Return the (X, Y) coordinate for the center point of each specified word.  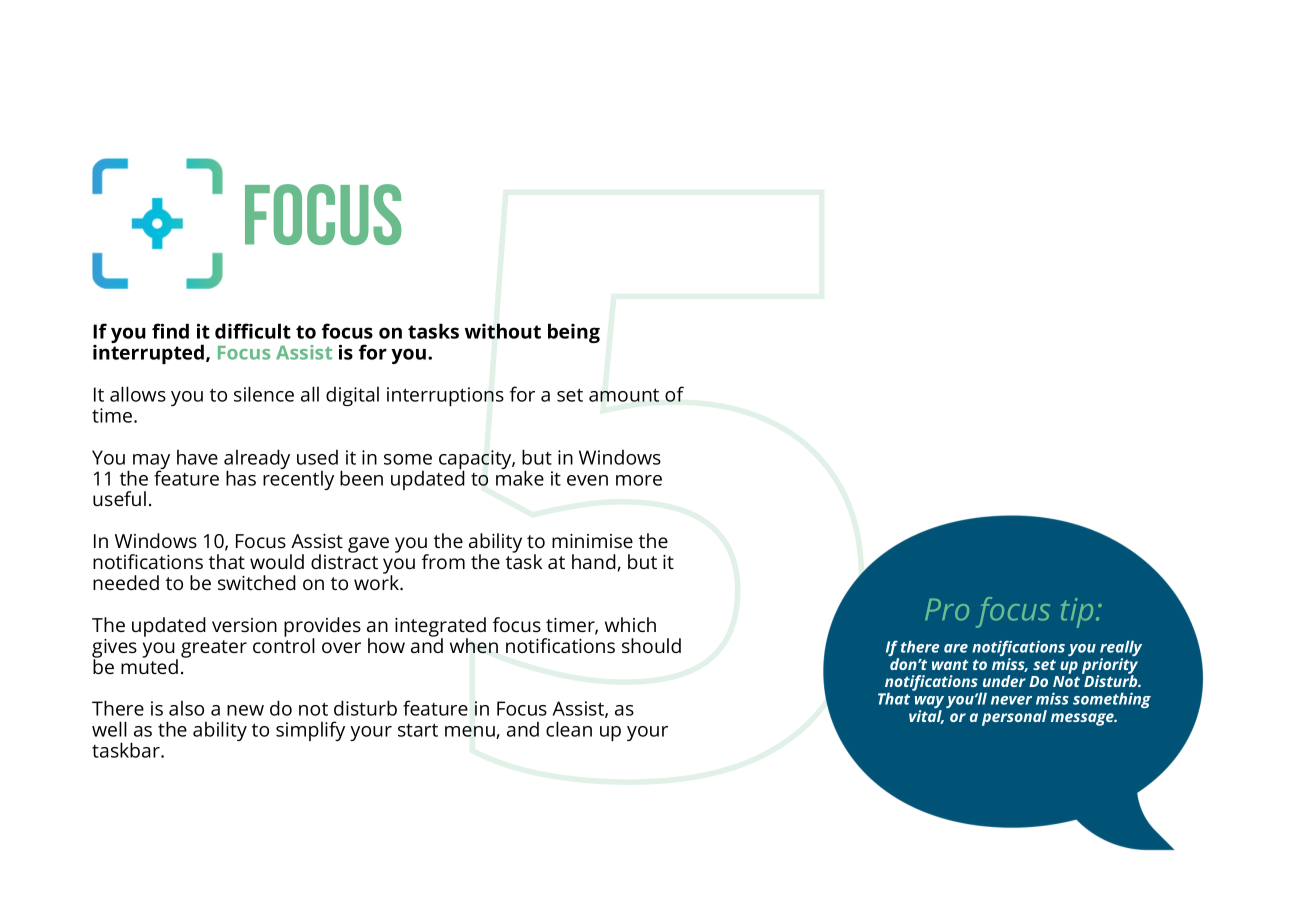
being (574, 333)
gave (368, 545)
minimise (592, 541)
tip (1077, 613)
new (245, 710)
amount (624, 395)
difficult (253, 331)
